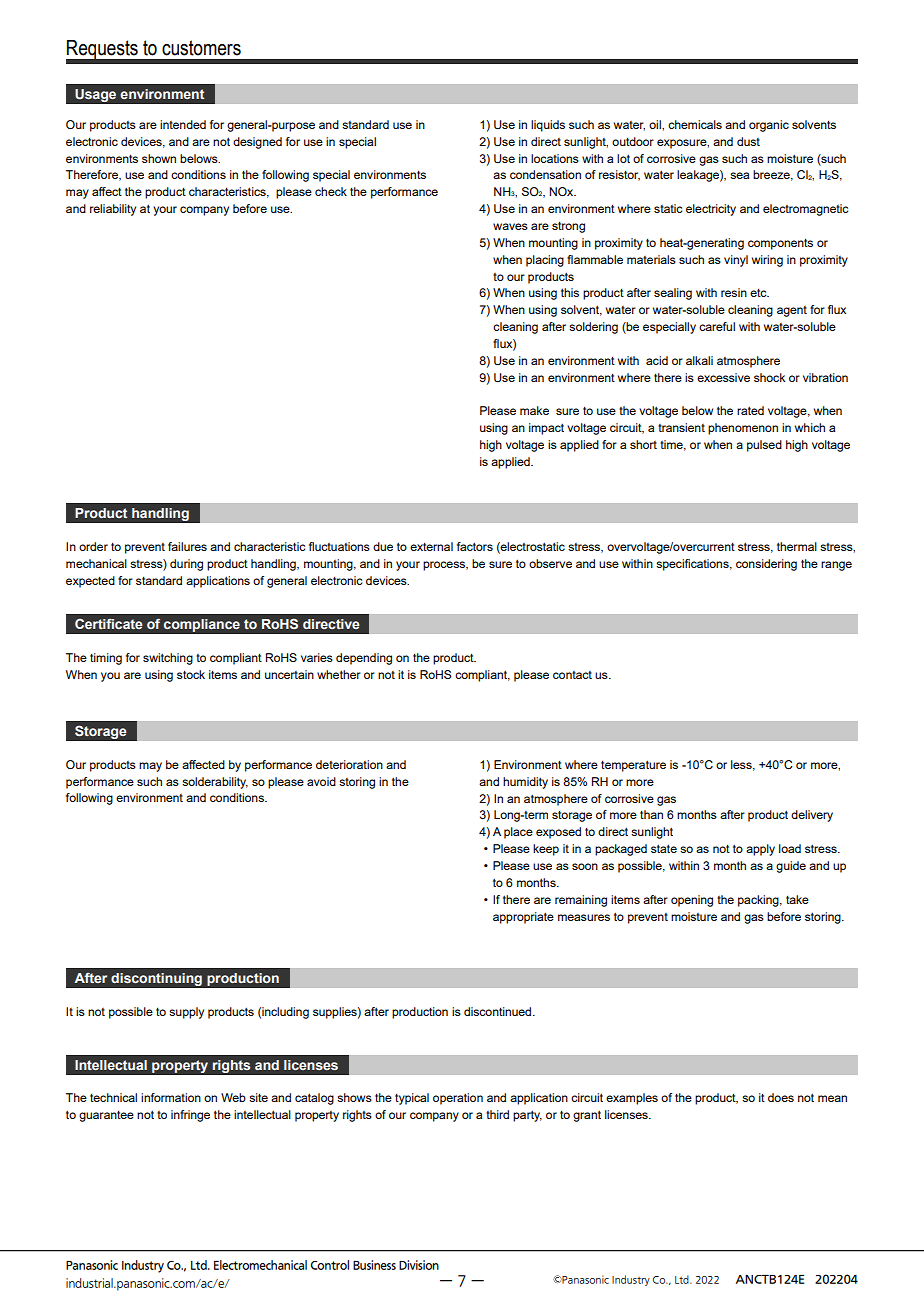 Image resolution: width=924 pixels, height=1308 pixels. What do you see at coordinates (769, 126) in the document?
I see `organic` at bounding box center [769, 126].
